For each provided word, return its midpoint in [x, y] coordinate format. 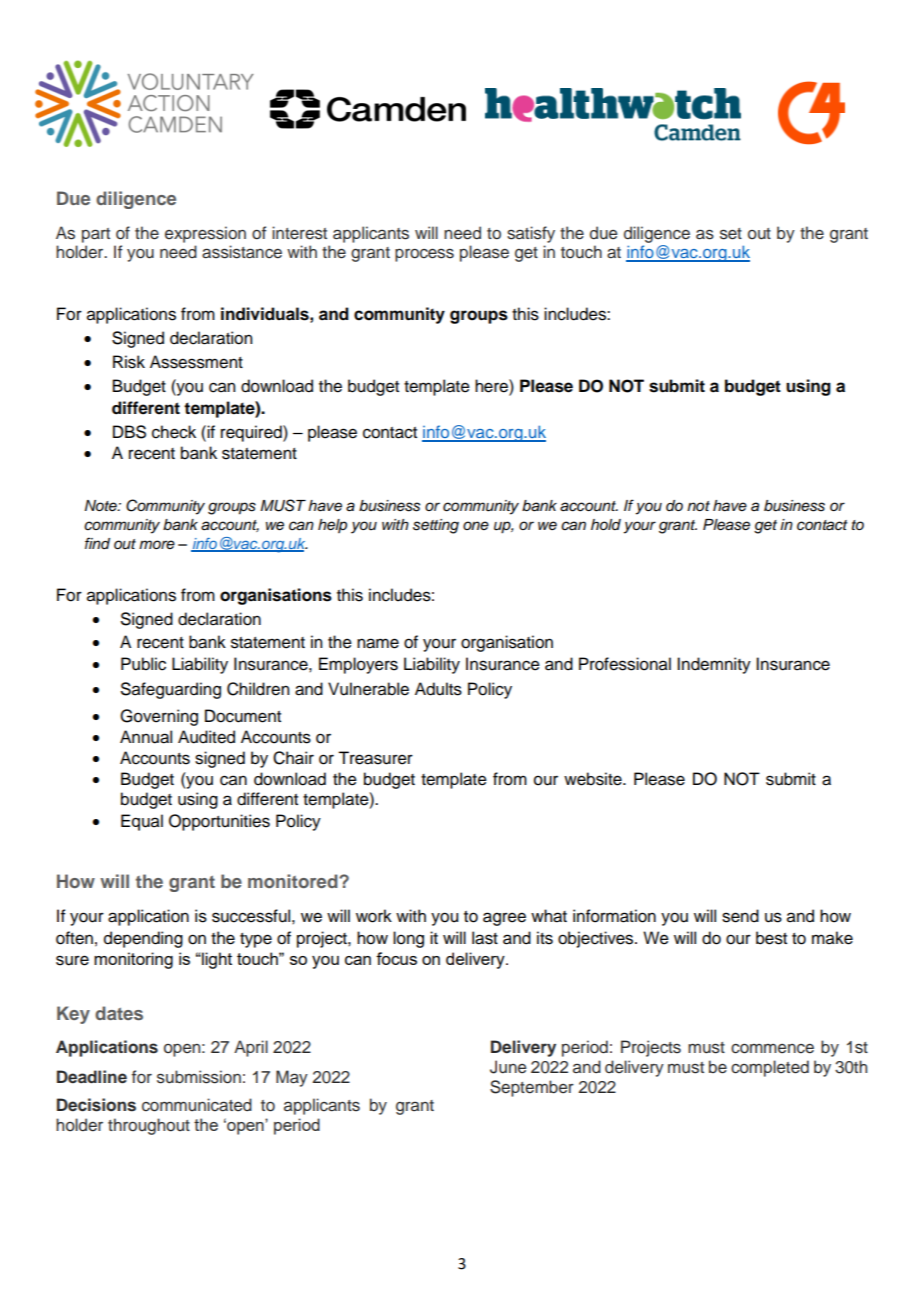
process [424, 255]
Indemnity [714, 665]
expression [205, 234]
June [508, 1067]
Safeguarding [171, 690]
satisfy [531, 234]
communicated [197, 1105]
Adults [438, 689]
